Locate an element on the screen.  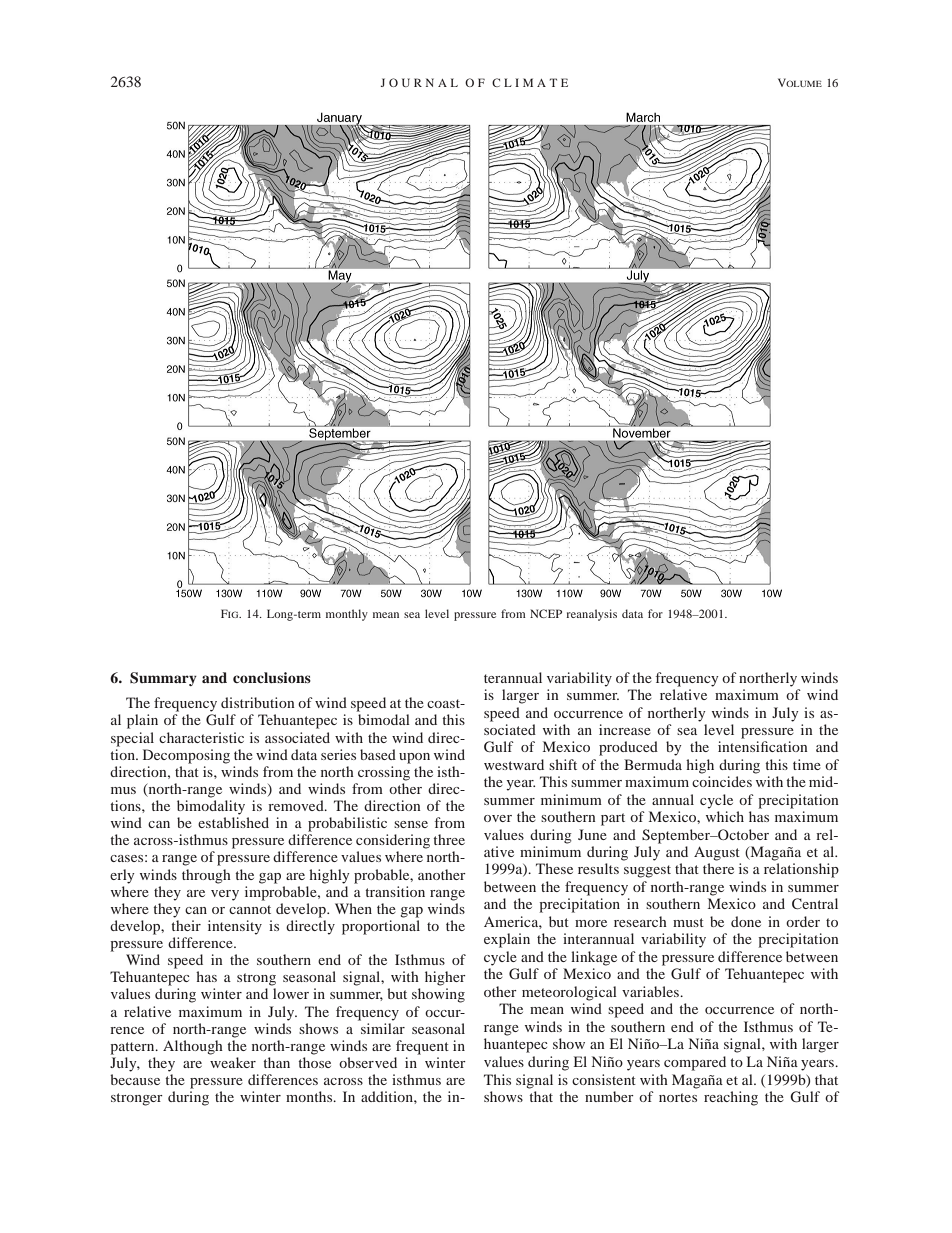
reanalysis is located at coordinates (591, 615).
